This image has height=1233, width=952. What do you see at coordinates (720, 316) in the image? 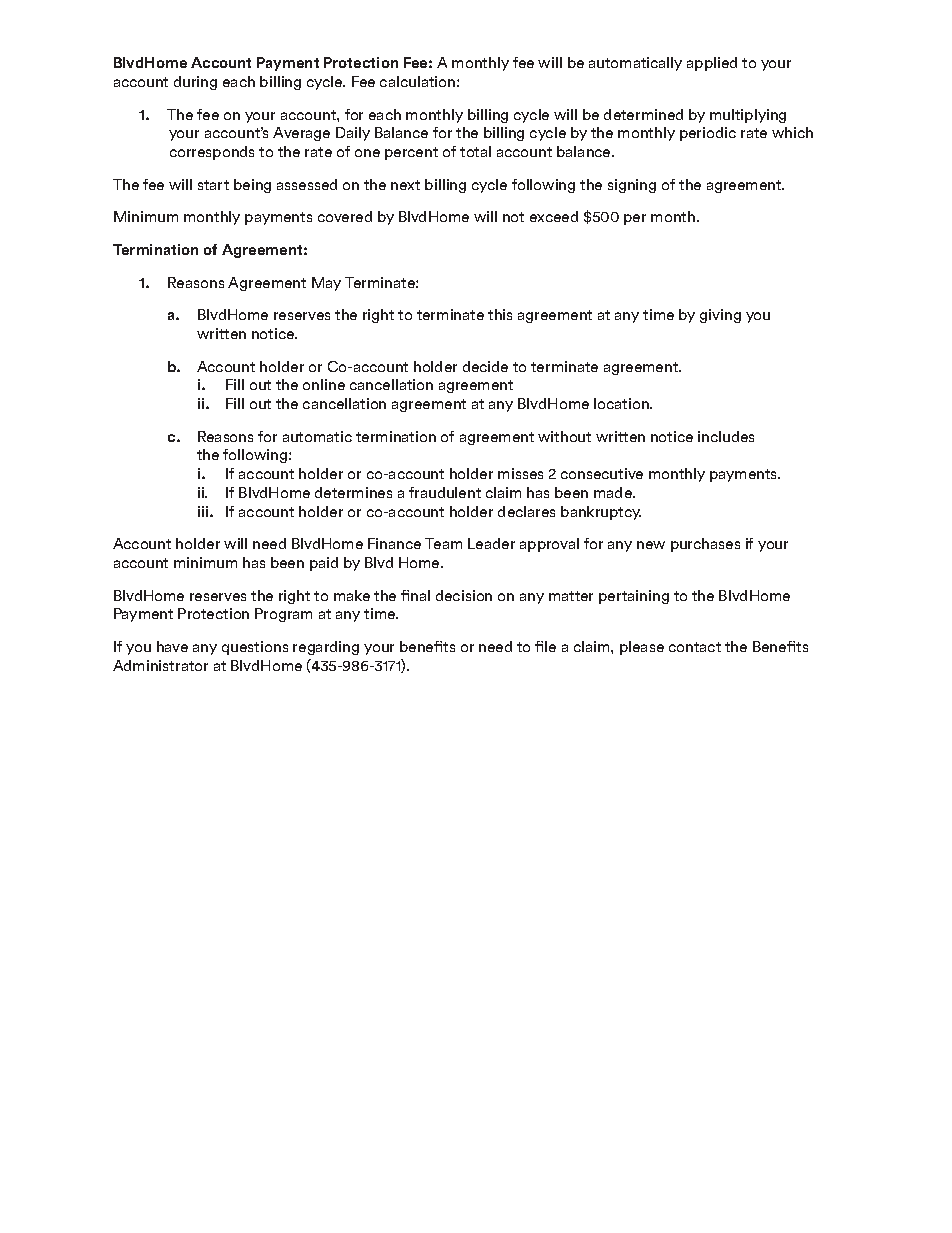
I see `giving` at bounding box center [720, 316].
